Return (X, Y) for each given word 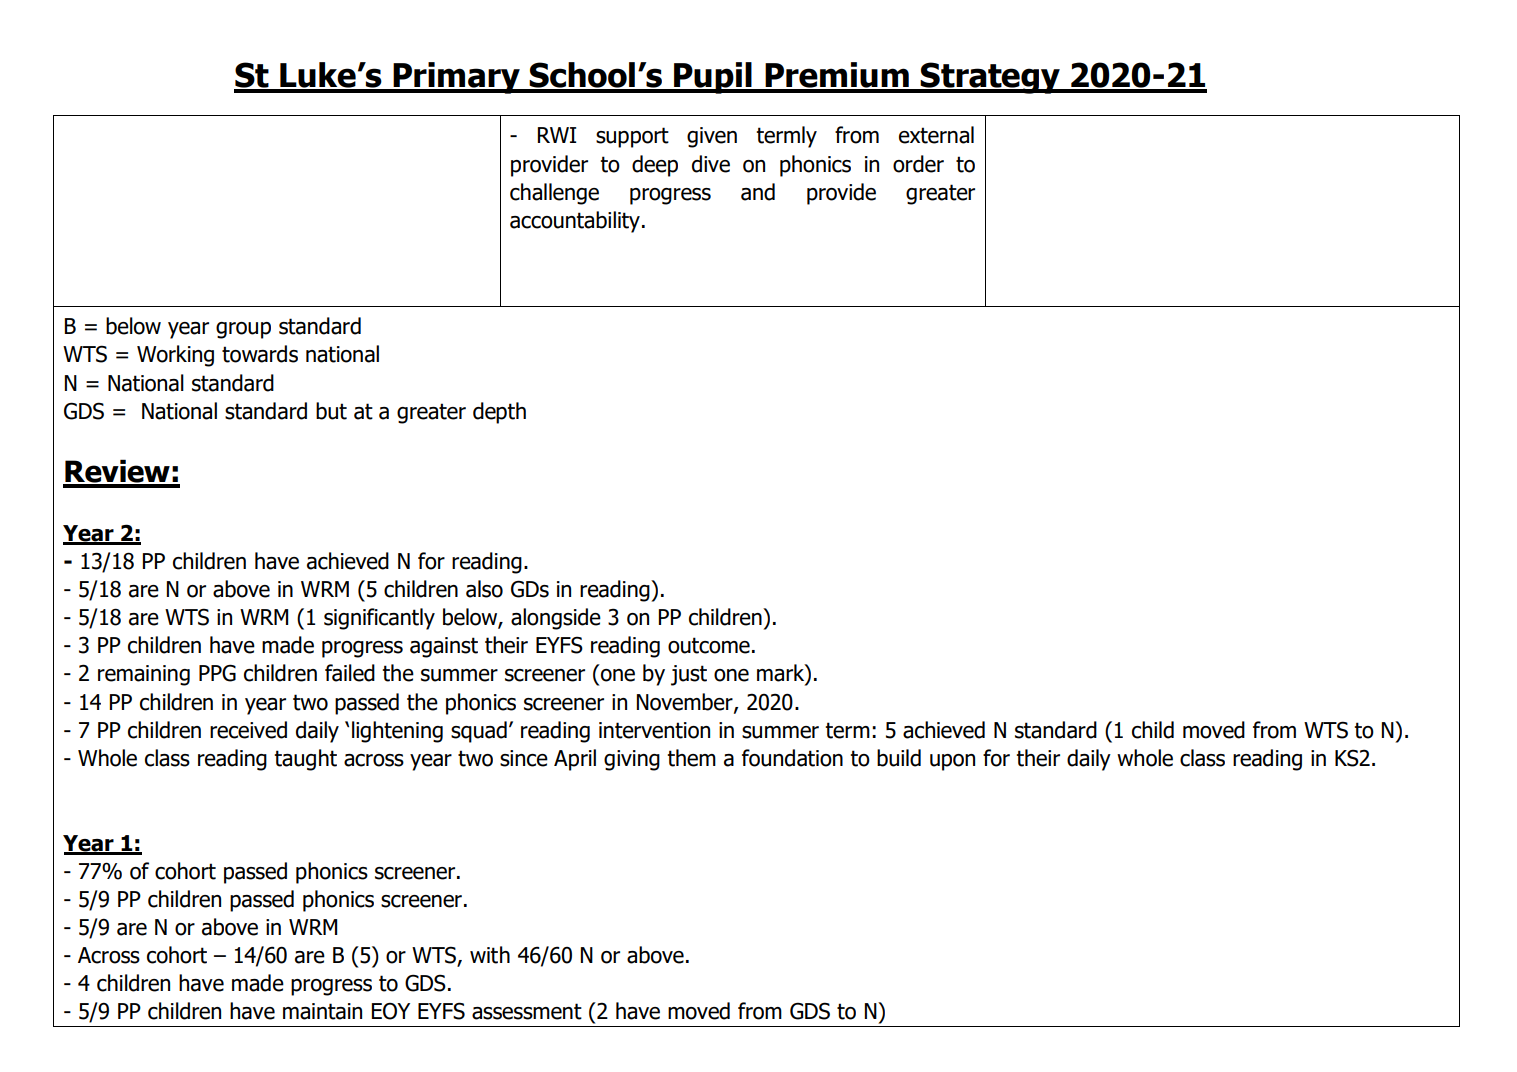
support (632, 137)
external (936, 135)
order (918, 164)
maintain (322, 1011)
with (490, 955)
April (575, 760)
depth (499, 413)
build (899, 758)
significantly (379, 619)
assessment (527, 1011)
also (484, 589)
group (243, 330)
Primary (456, 78)
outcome (709, 645)
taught (305, 760)
